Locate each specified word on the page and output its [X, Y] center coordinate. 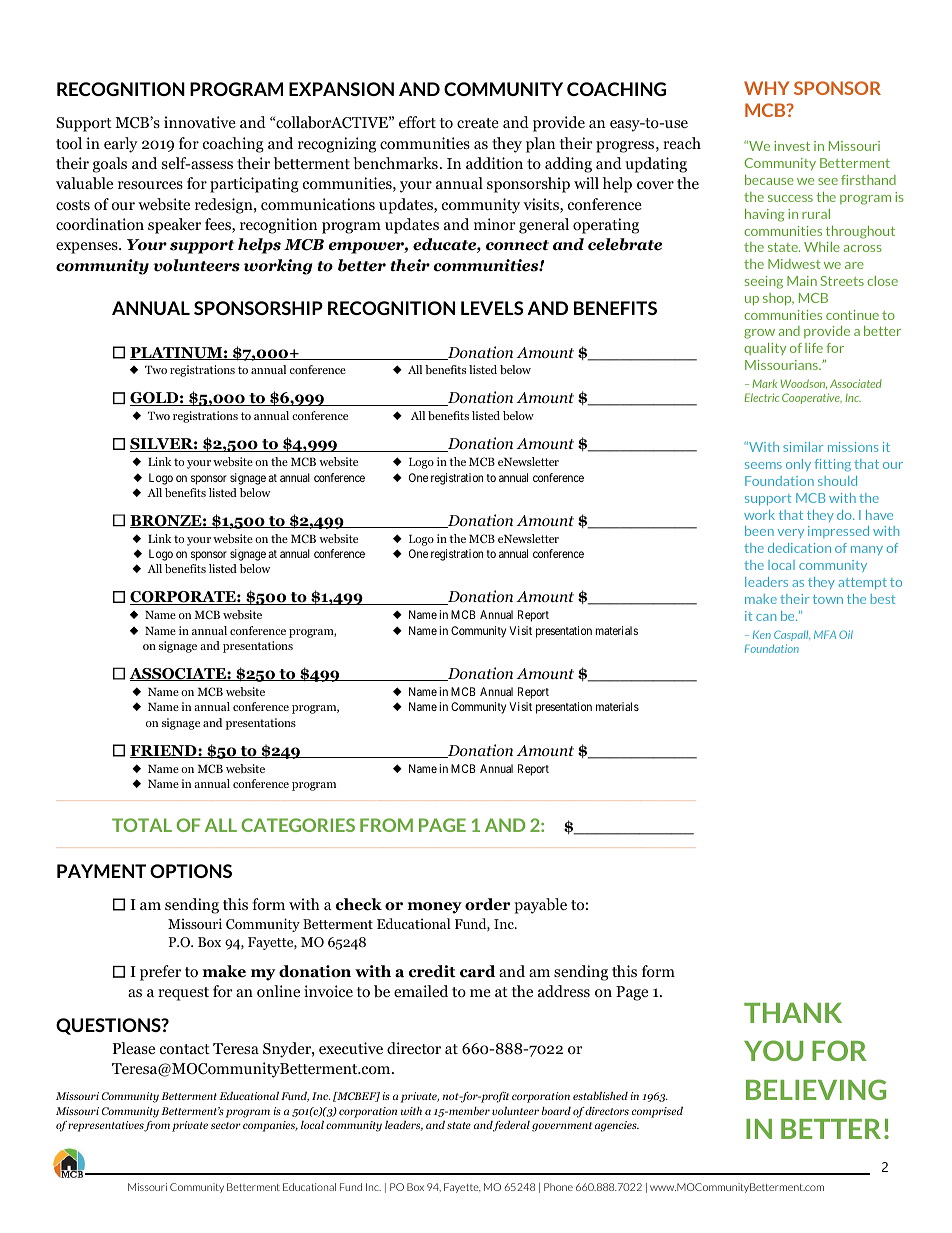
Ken [762, 635]
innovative [200, 122]
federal [511, 1126]
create [478, 123]
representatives [106, 1126]
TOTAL [142, 825]
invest [792, 146]
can [766, 617]
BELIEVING [816, 1089]
